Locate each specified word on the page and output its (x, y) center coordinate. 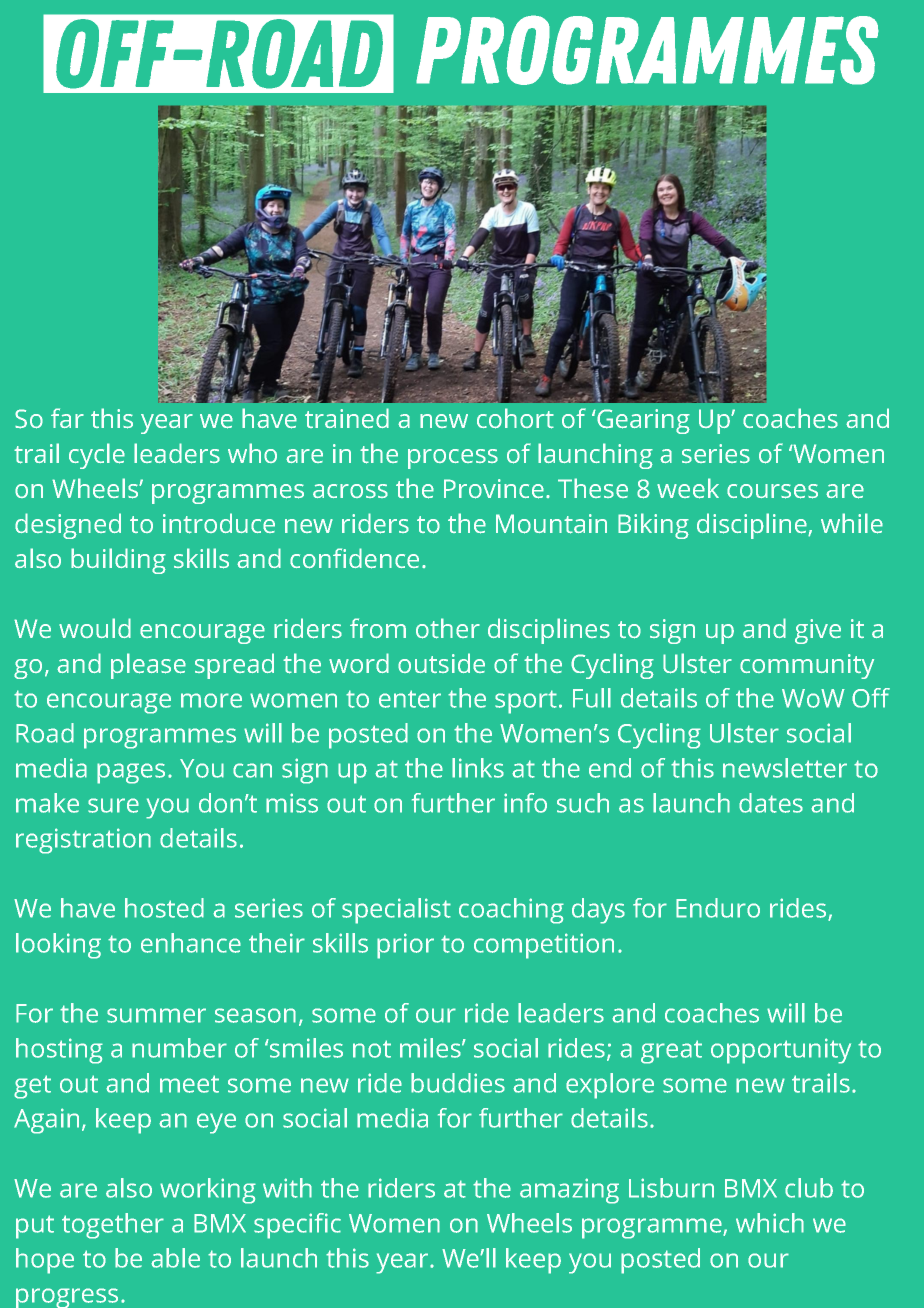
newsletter (785, 768)
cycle (97, 456)
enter (410, 699)
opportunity (781, 1051)
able (175, 1258)
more (211, 700)
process (453, 459)
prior (405, 946)
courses (772, 491)
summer (156, 1015)
